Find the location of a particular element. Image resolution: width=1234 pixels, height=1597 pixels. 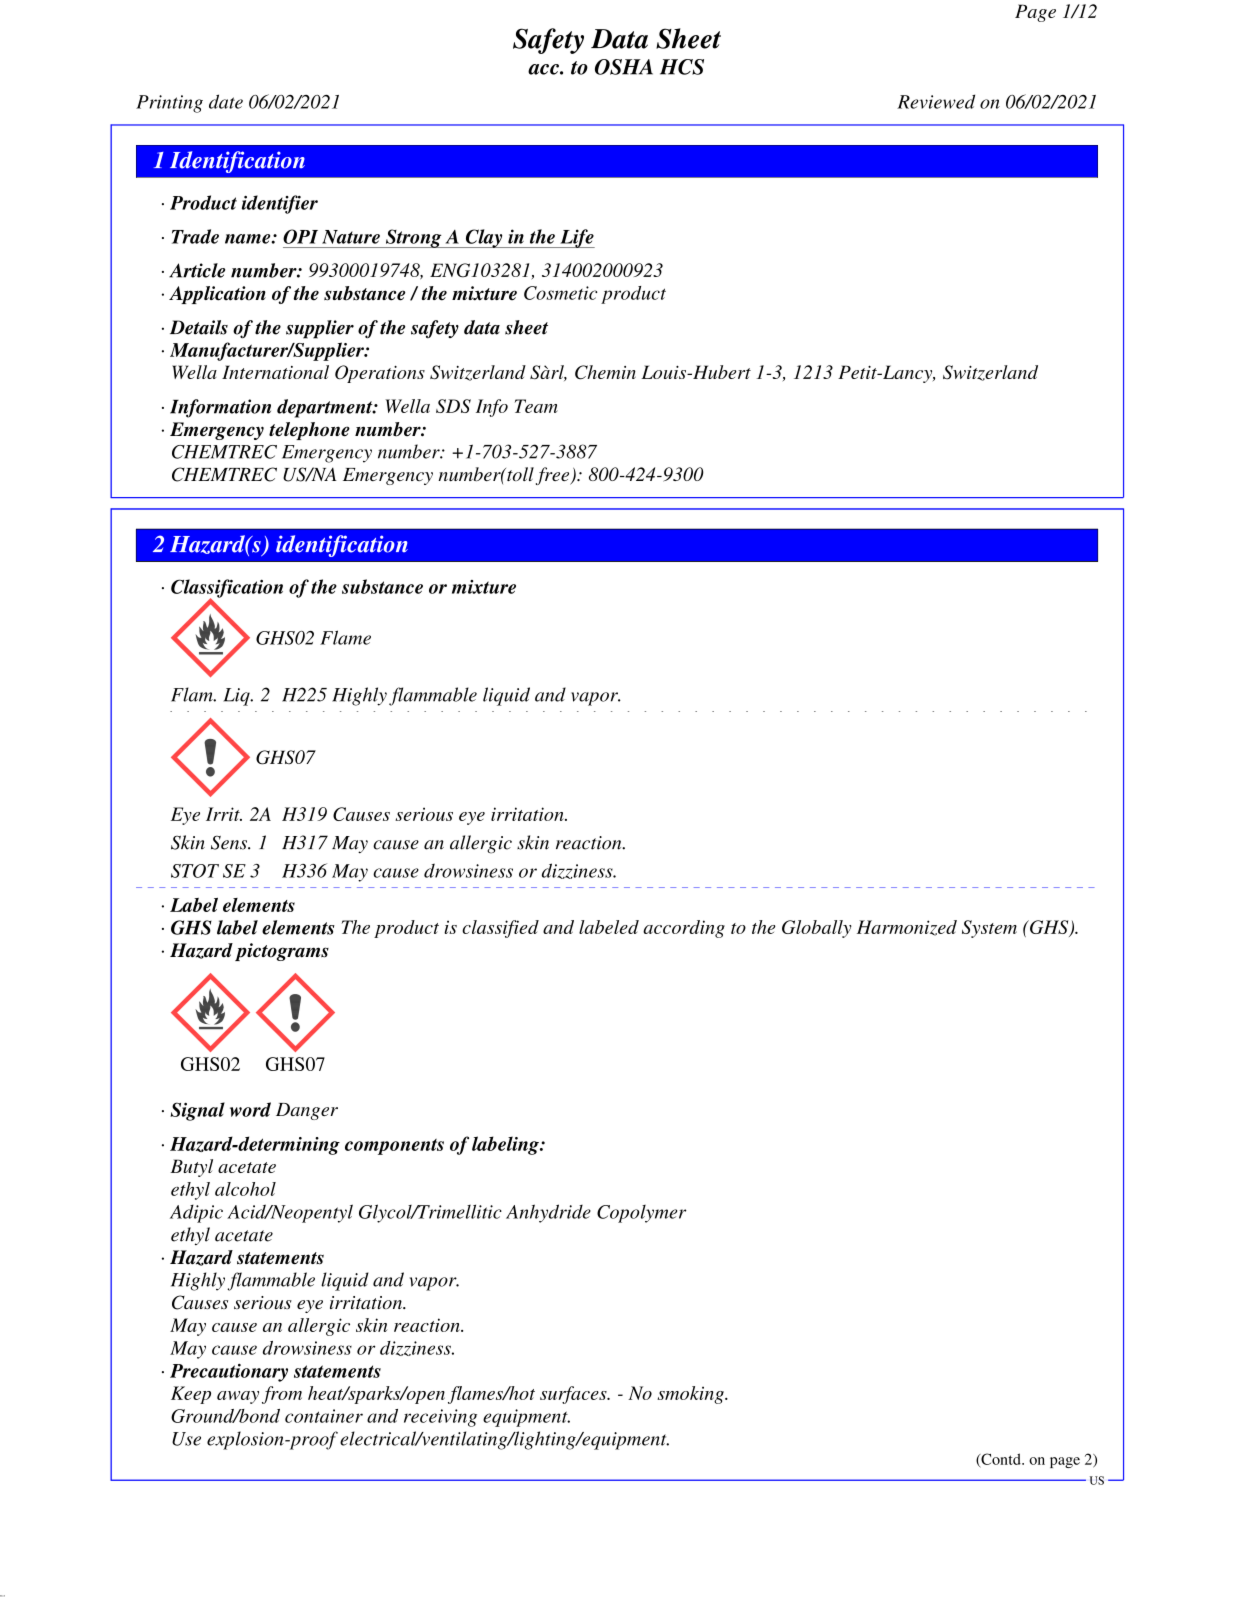

surfaces is located at coordinates (574, 1395).
